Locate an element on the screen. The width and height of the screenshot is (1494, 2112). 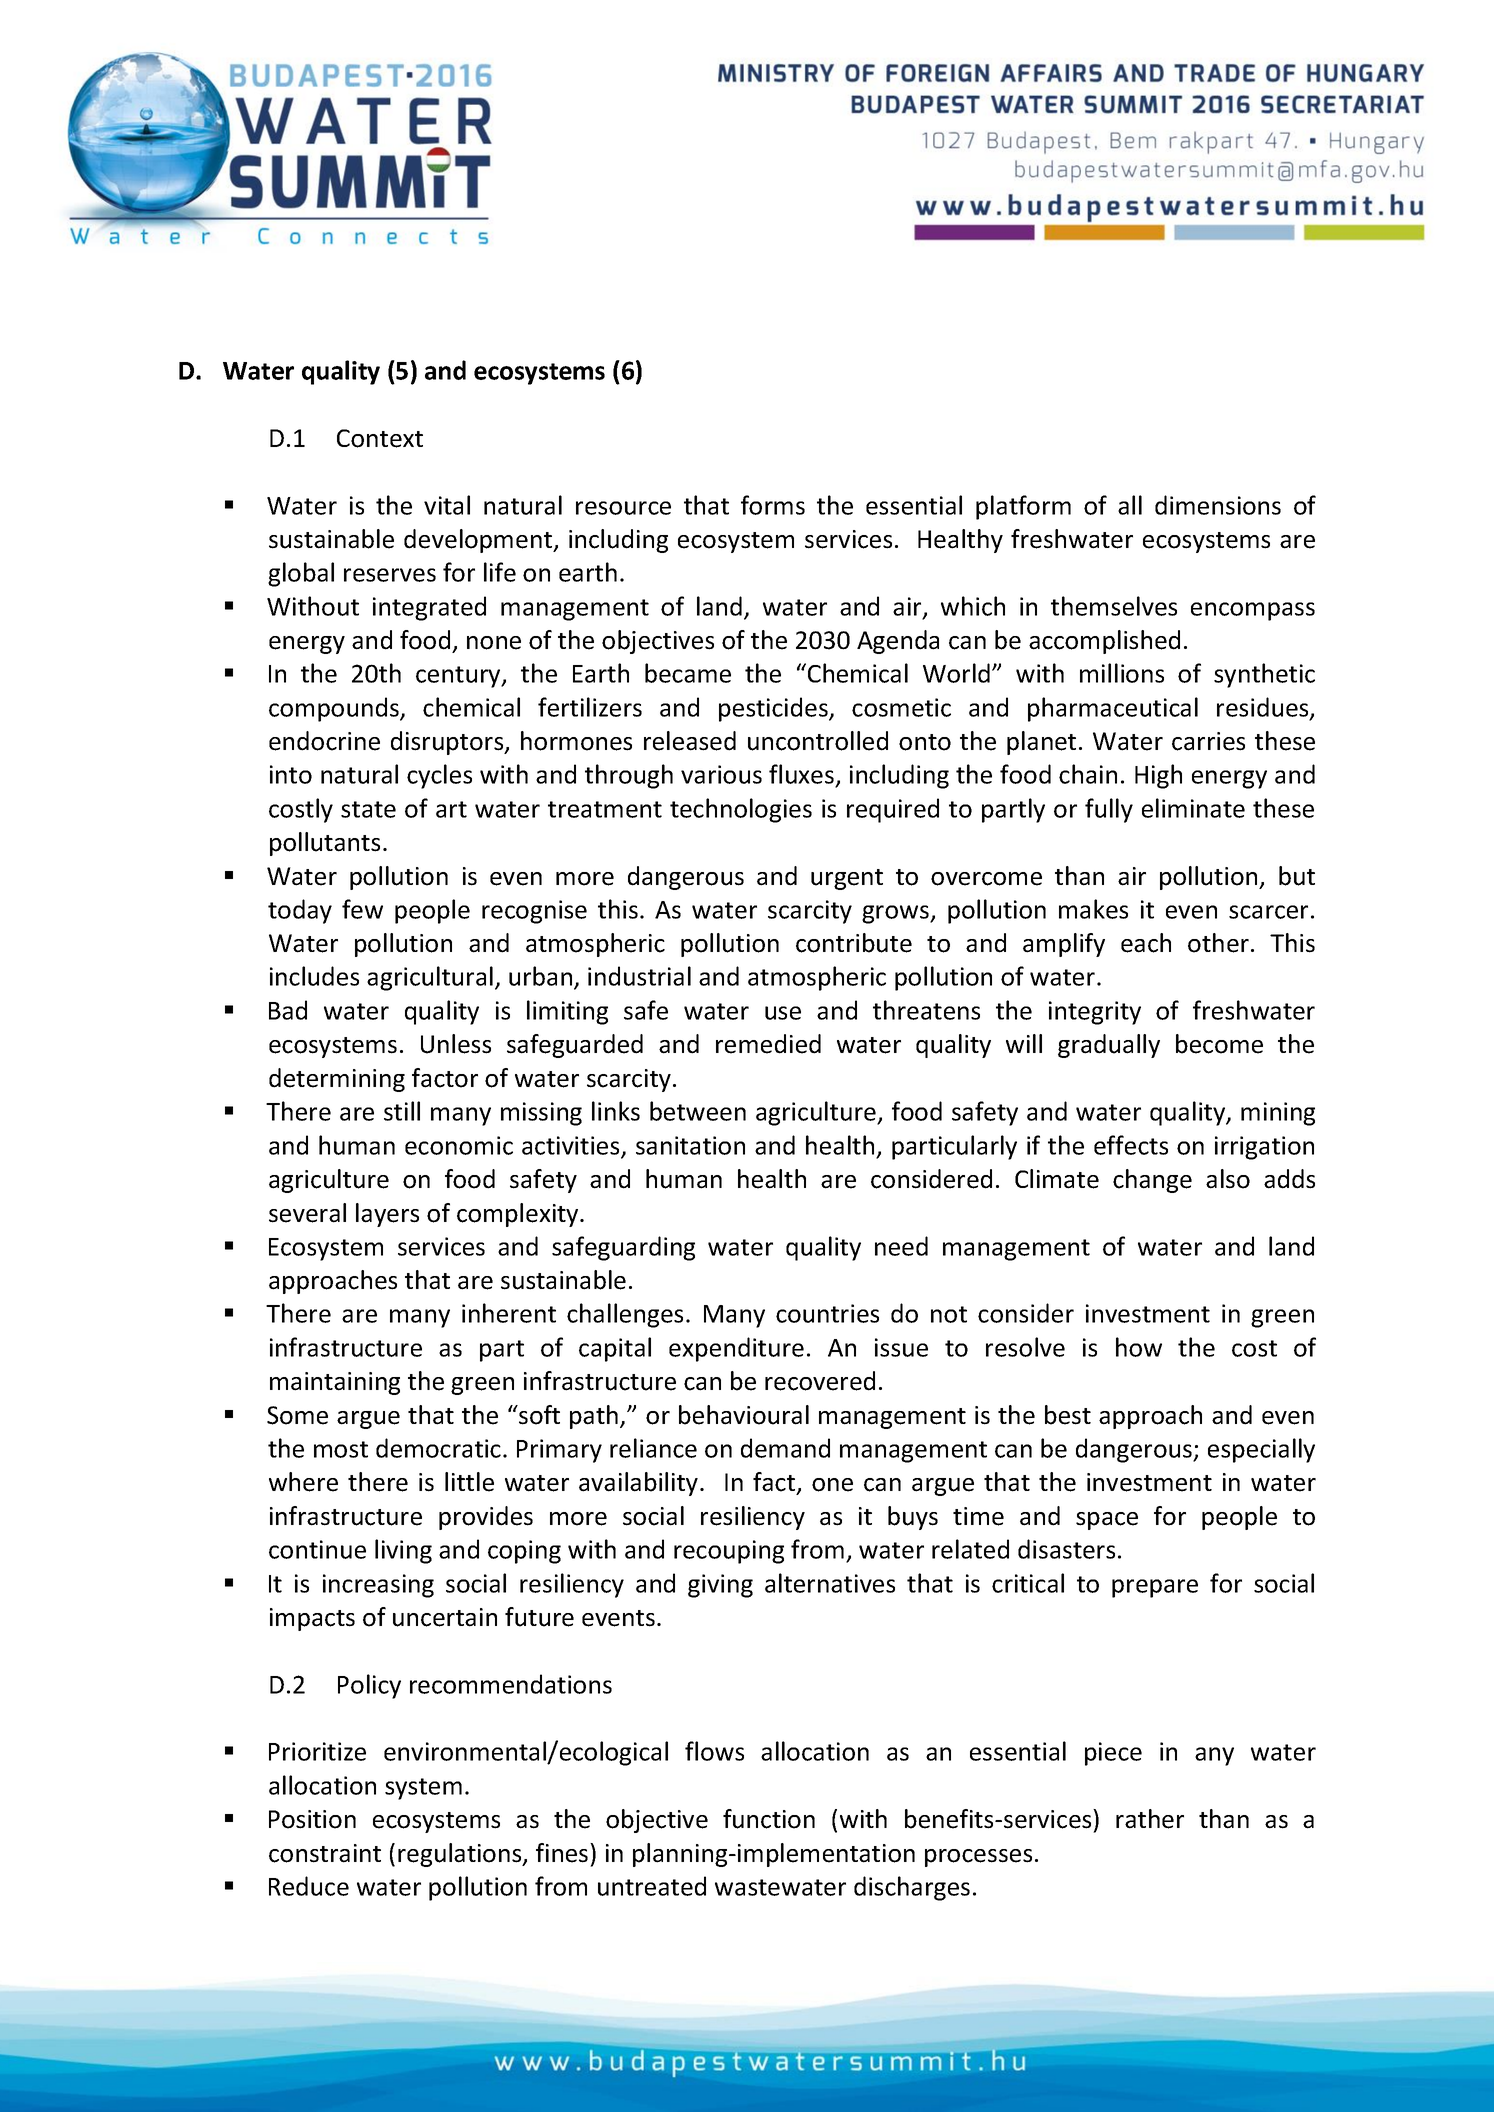
rather is located at coordinates (1150, 1819).
